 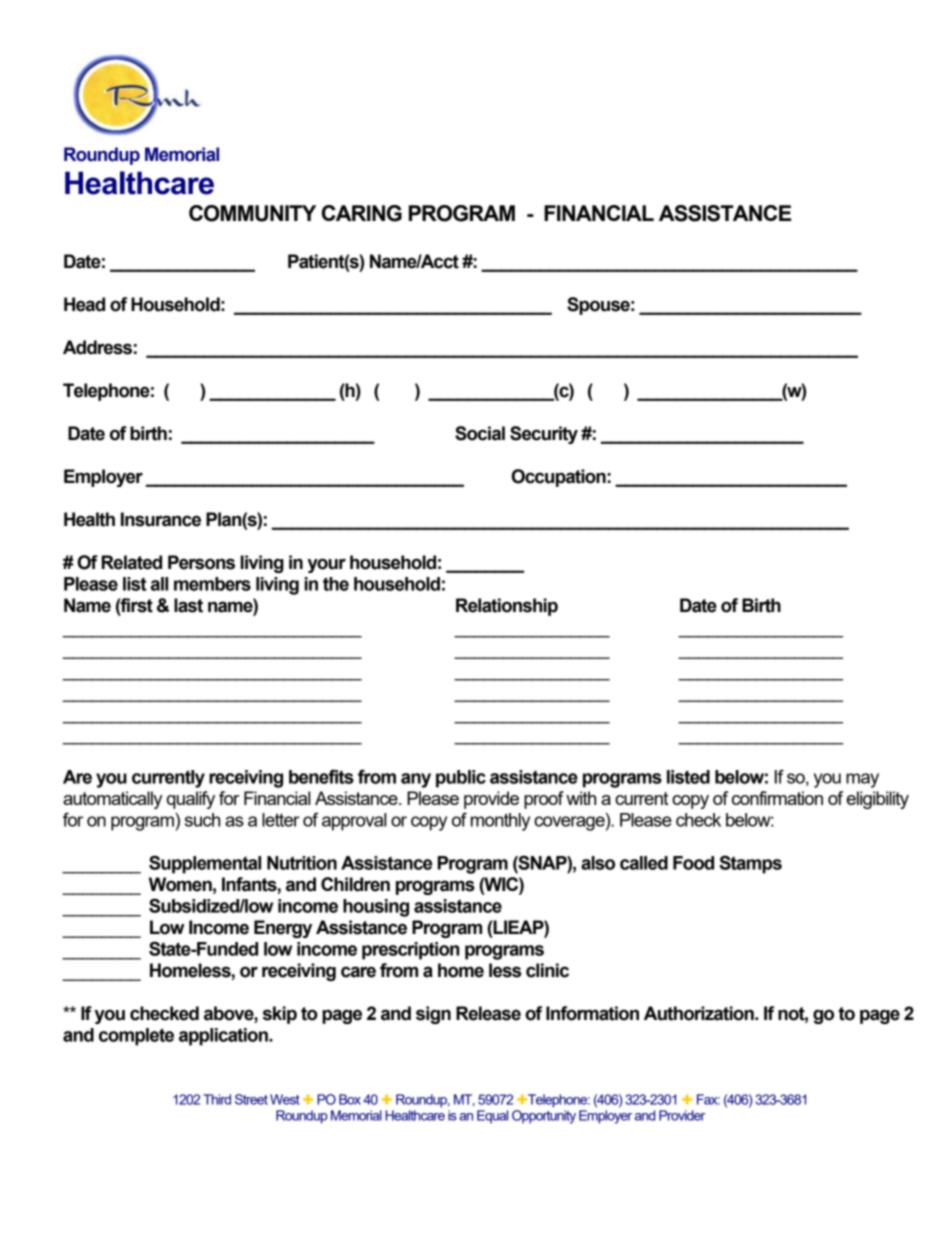 What do you see at coordinates (862, 780) in the image?
I see `may` at bounding box center [862, 780].
